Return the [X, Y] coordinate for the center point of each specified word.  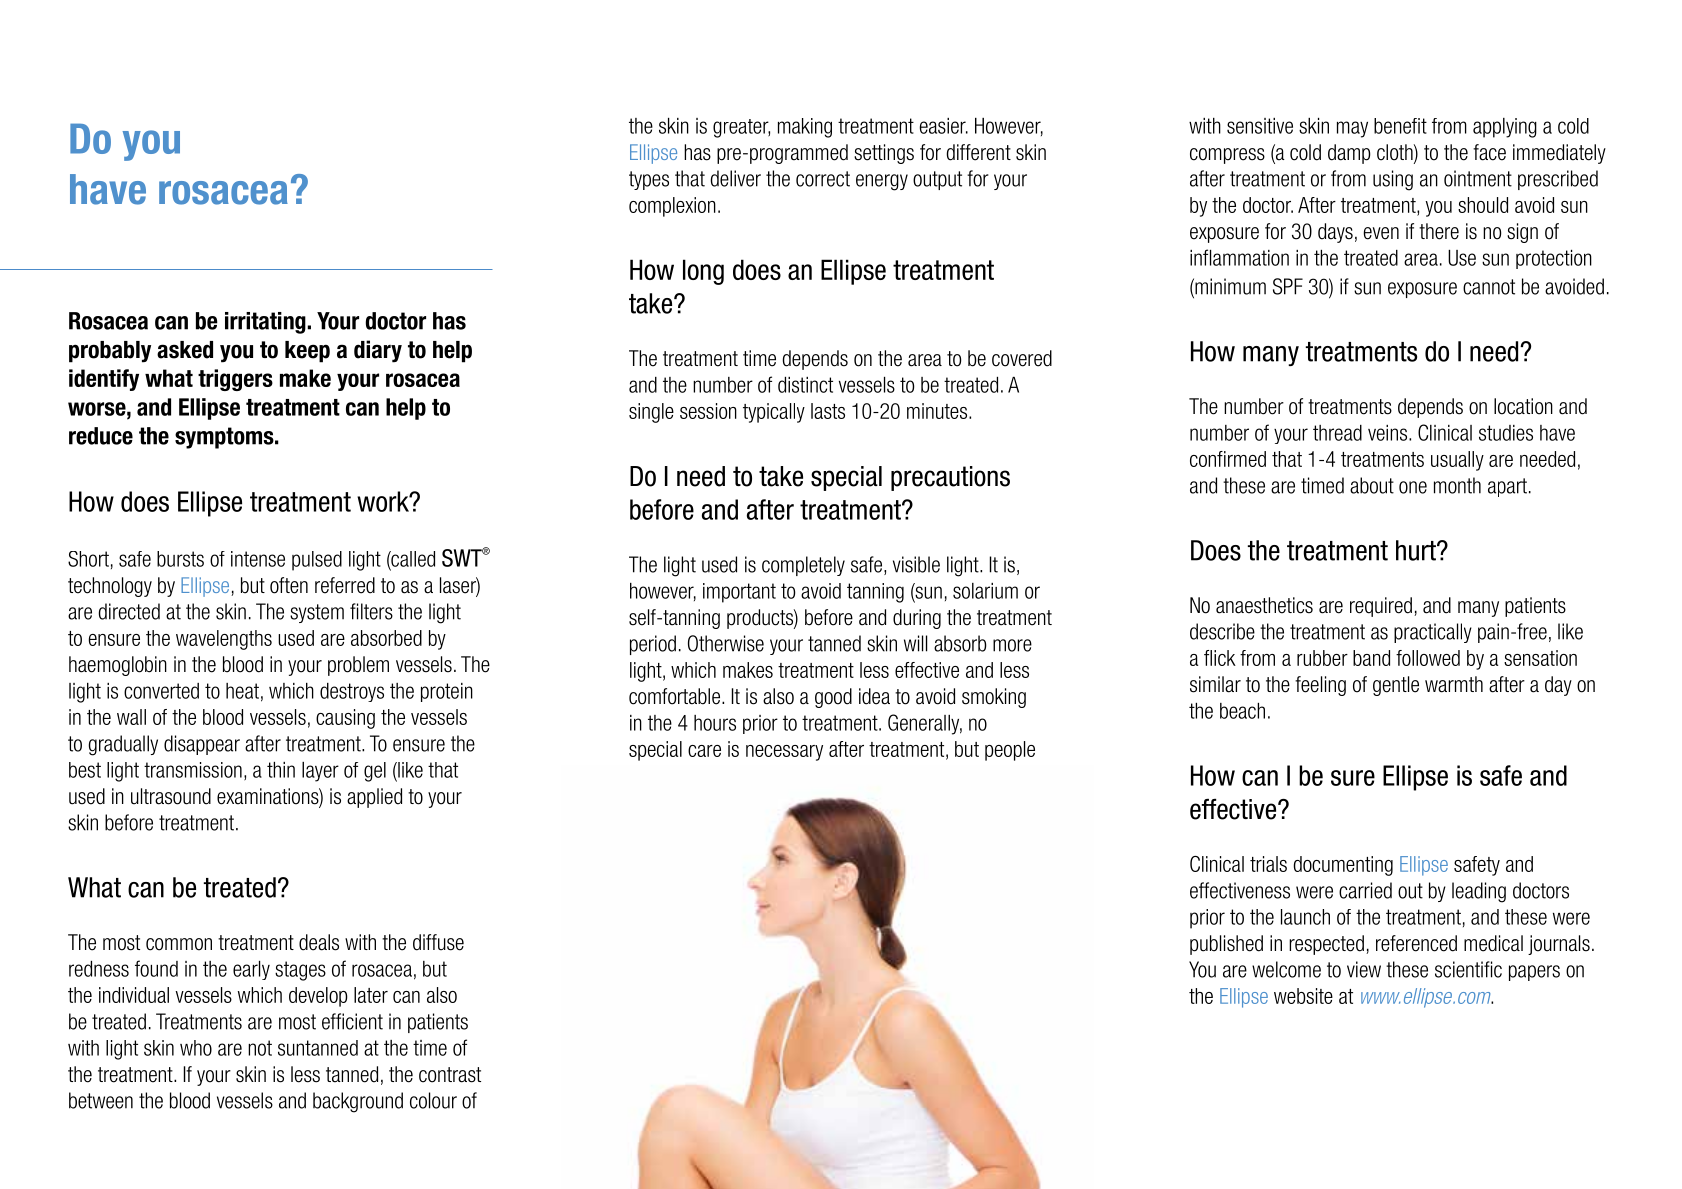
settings [884, 154]
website [1303, 996]
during [917, 619]
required [1381, 607]
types [649, 180]
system [317, 613]
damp [1349, 154]
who [196, 1048]
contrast [450, 1075]
